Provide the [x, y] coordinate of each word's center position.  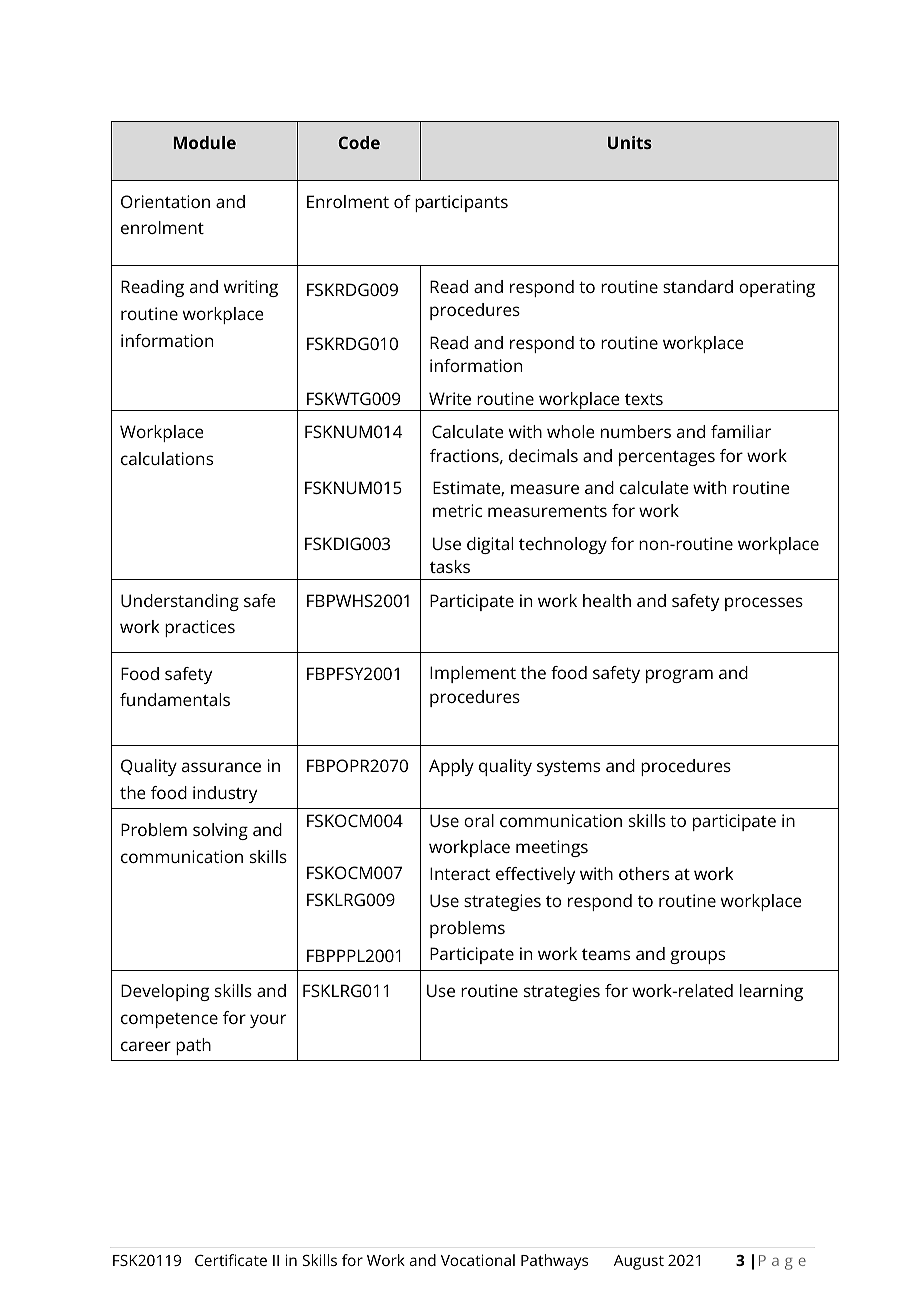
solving [220, 831]
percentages [667, 458]
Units [630, 142]
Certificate [231, 1260]
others [644, 873]
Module [205, 142]
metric [457, 510]
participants [461, 203]
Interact [460, 873]
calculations [167, 458]
